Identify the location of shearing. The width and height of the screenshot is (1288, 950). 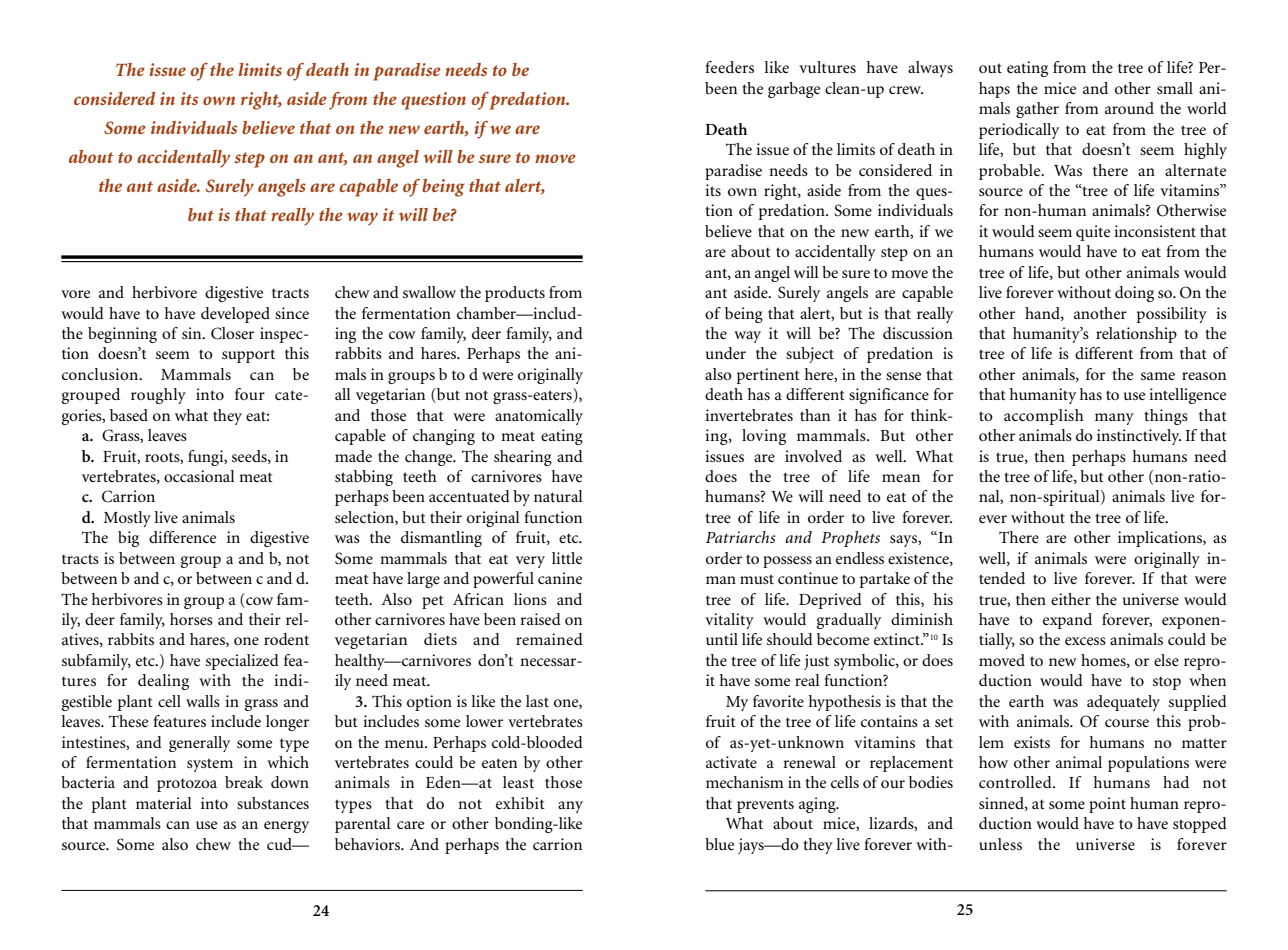
(523, 458).
